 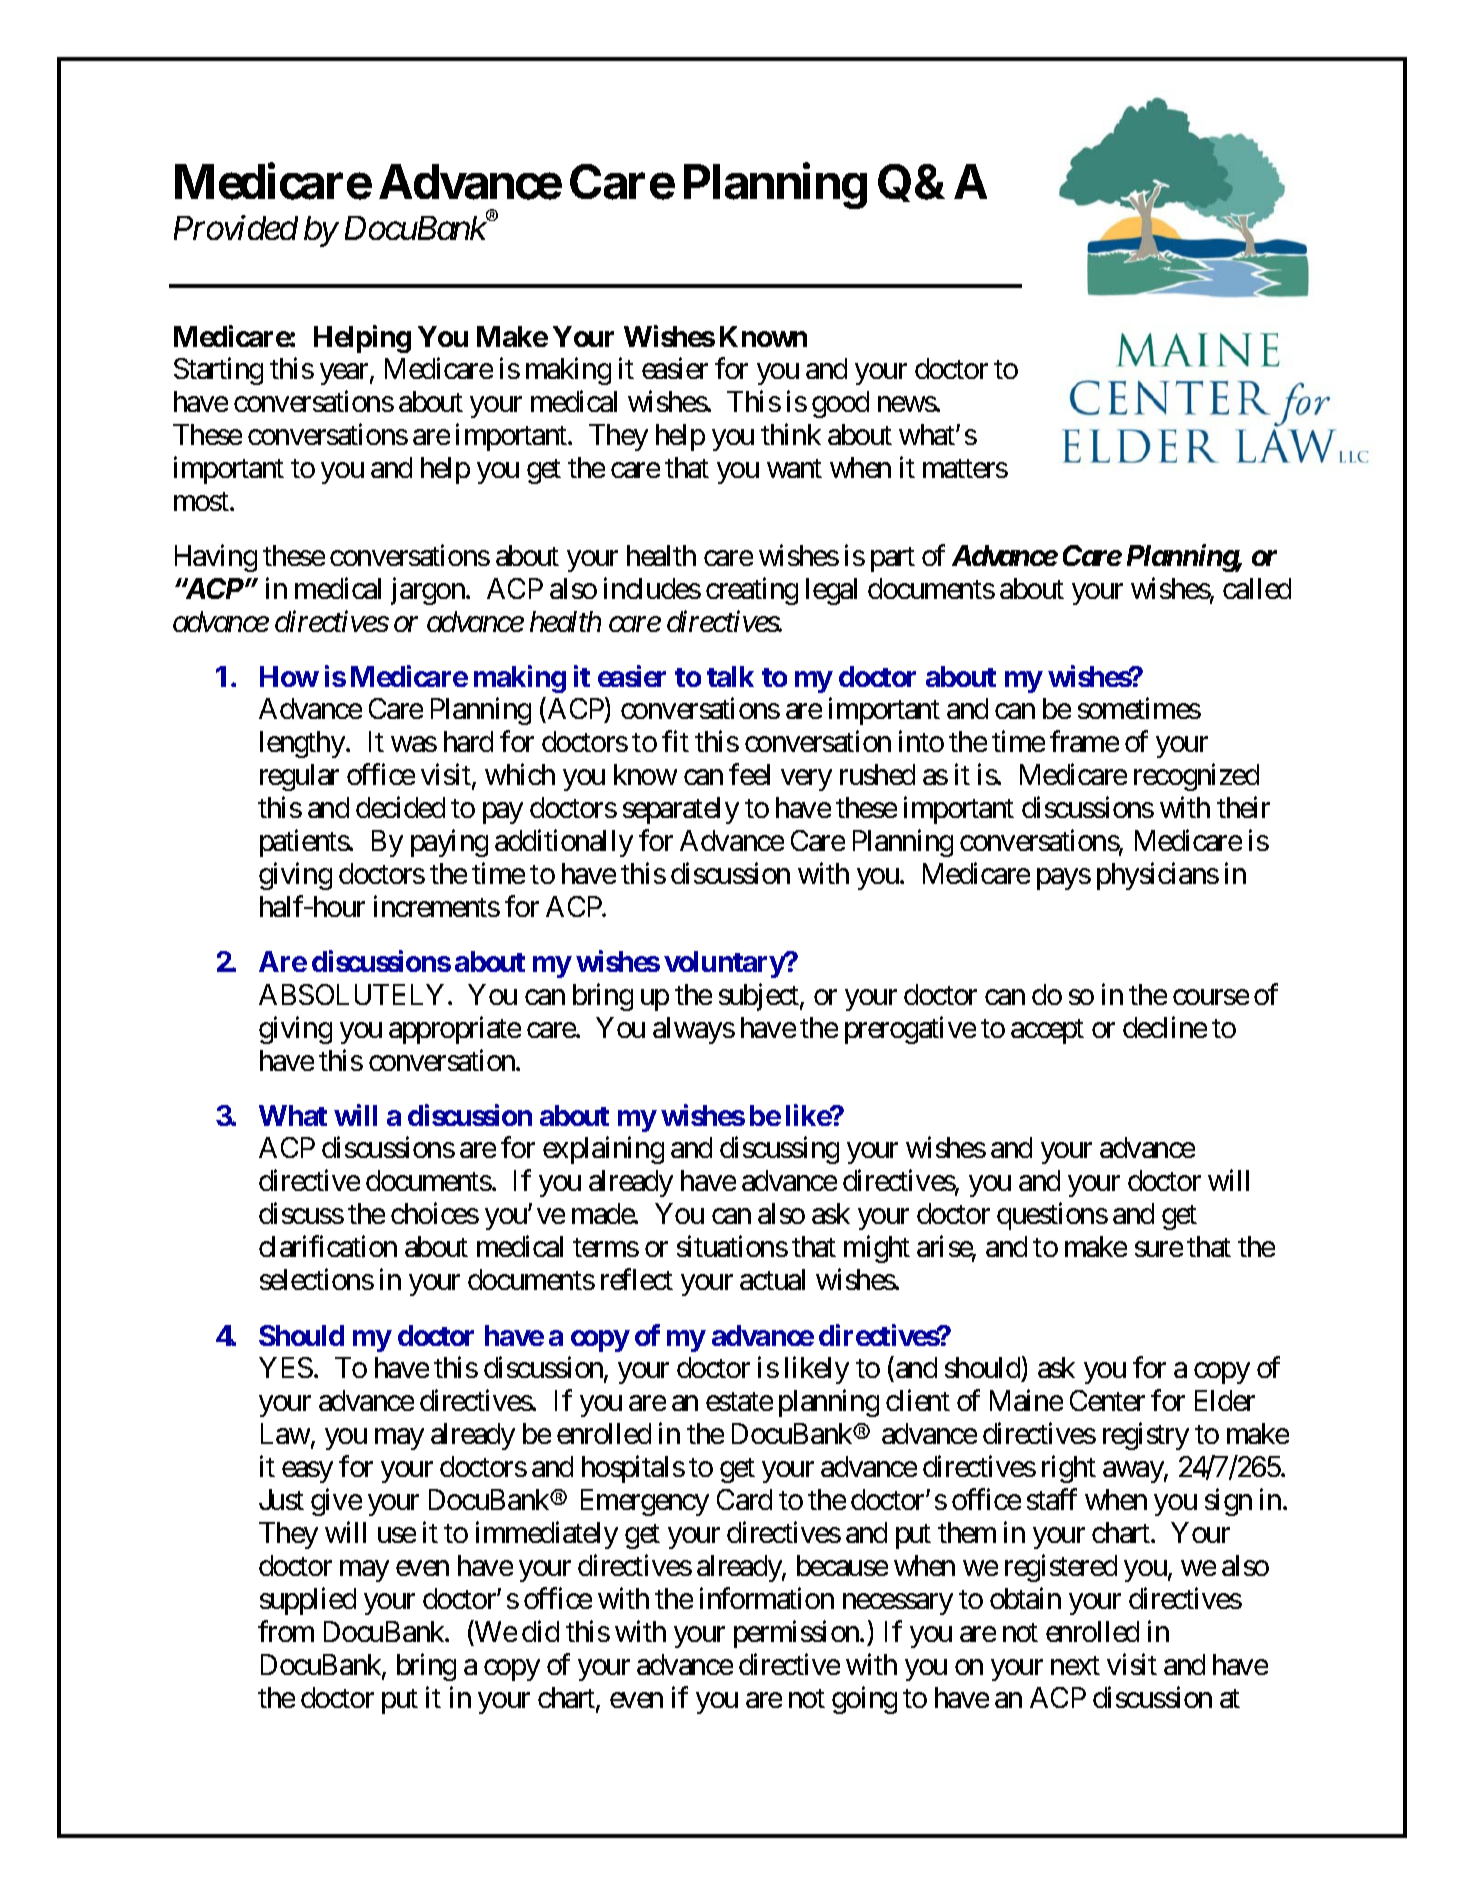 I want to click on Provided, so click(x=236, y=227).
